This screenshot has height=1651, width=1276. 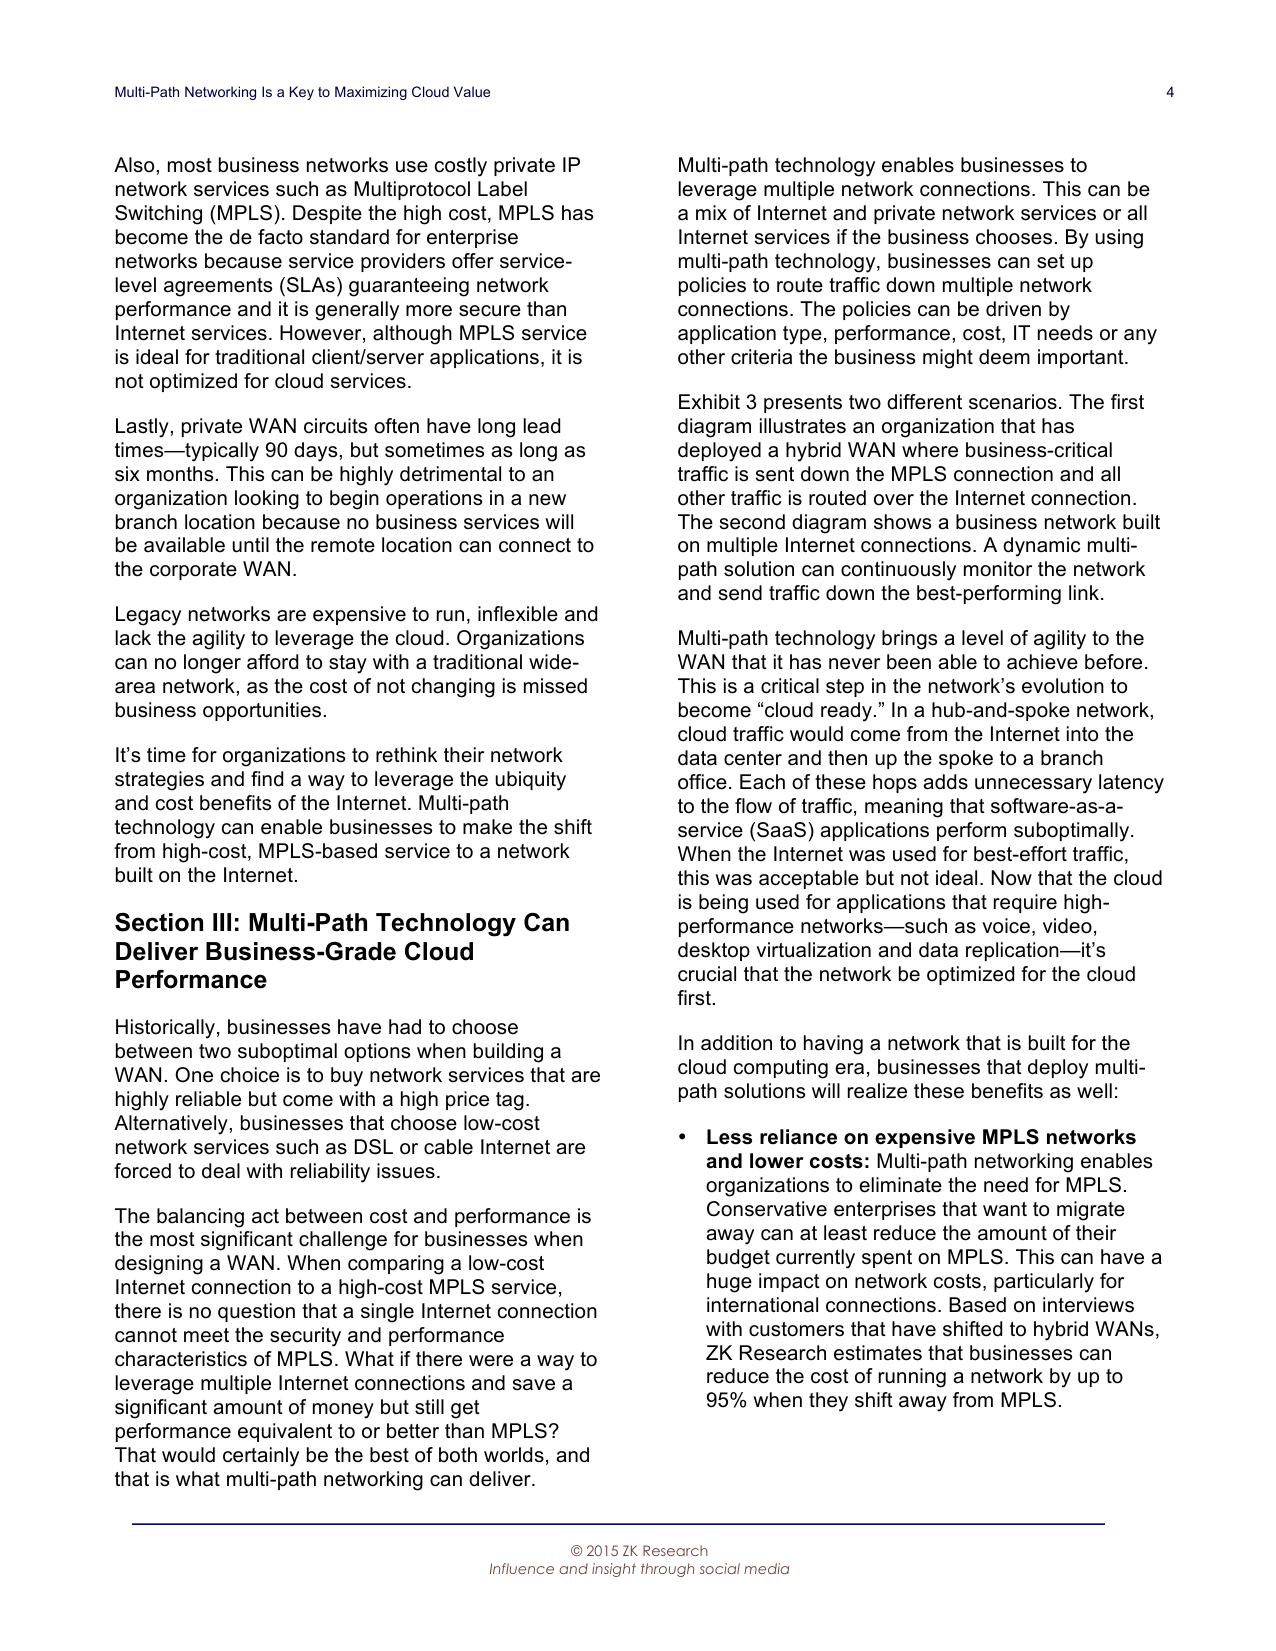 What do you see at coordinates (261, 1457) in the screenshot?
I see `certainly` at bounding box center [261, 1457].
